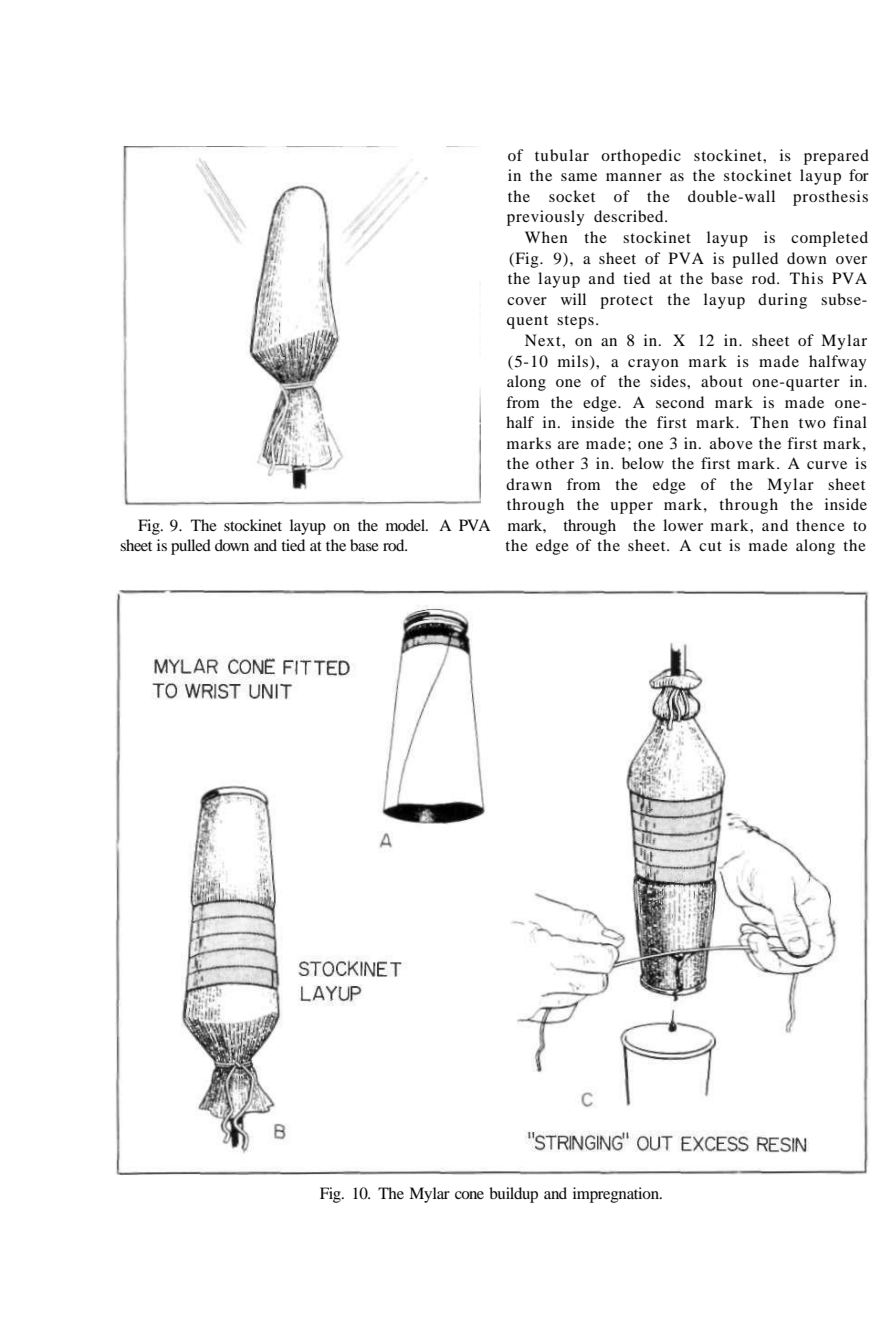  I want to click on previously, so click(546, 218).
